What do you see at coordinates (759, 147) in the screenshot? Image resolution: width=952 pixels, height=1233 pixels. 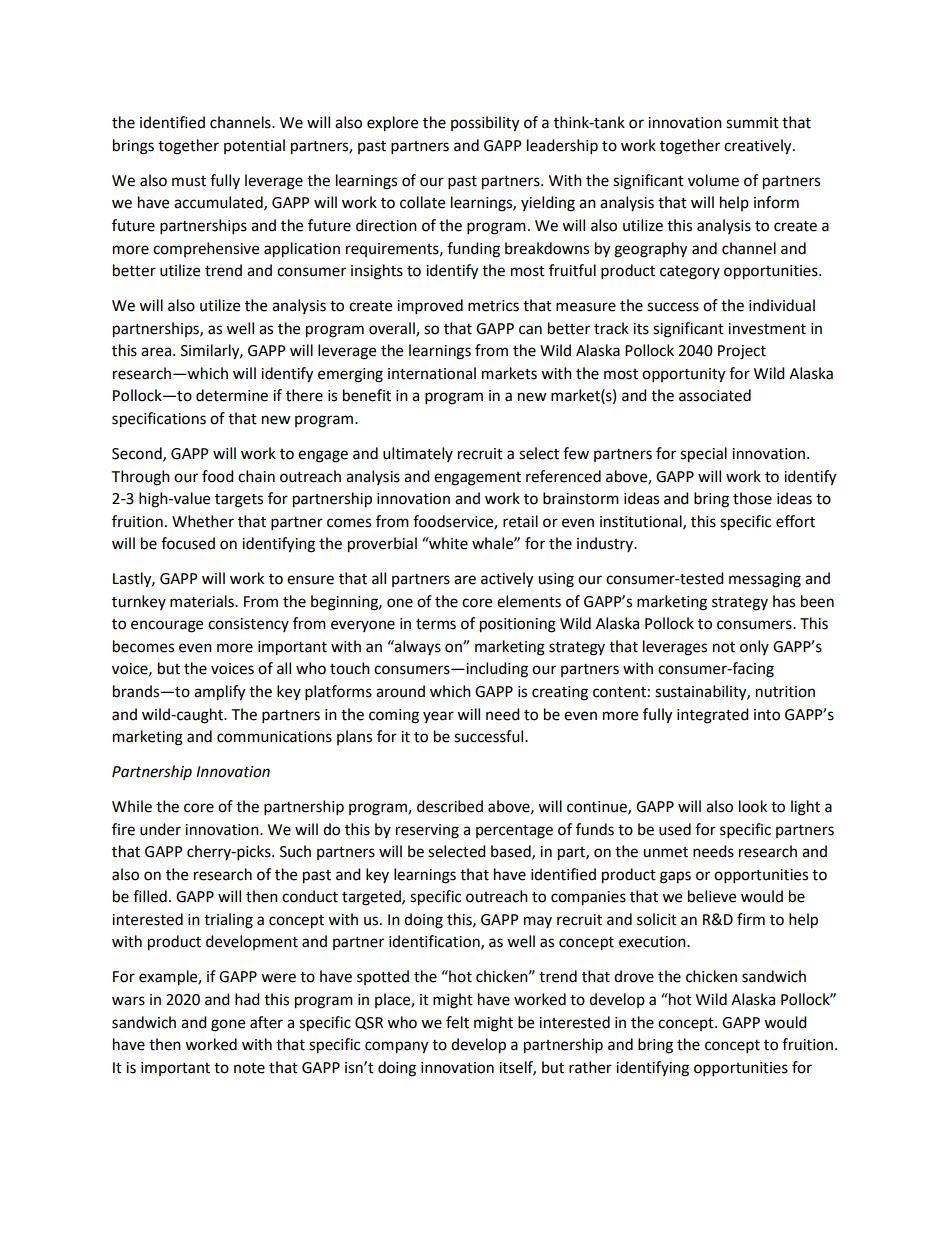 I see `creatively` at bounding box center [759, 147].
